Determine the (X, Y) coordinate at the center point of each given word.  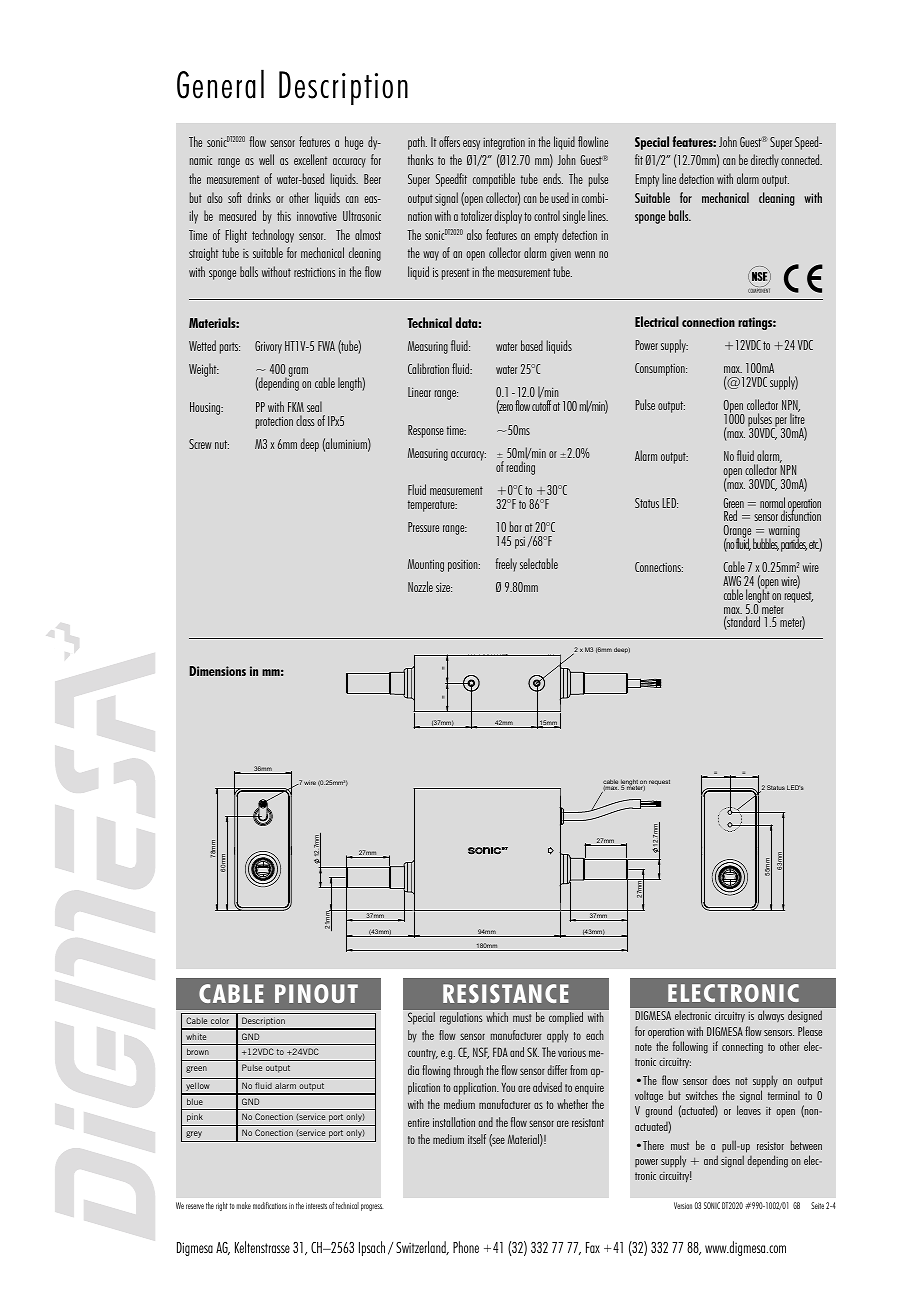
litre (797, 418)
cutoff (541, 404)
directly (765, 161)
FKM (296, 407)
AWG (732, 581)
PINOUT (316, 993)
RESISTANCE (506, 993)
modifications (270, 1205)
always (771, 1016)
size (444, 587)
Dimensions (217, 671)
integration (504, 143)
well (266, 159)
